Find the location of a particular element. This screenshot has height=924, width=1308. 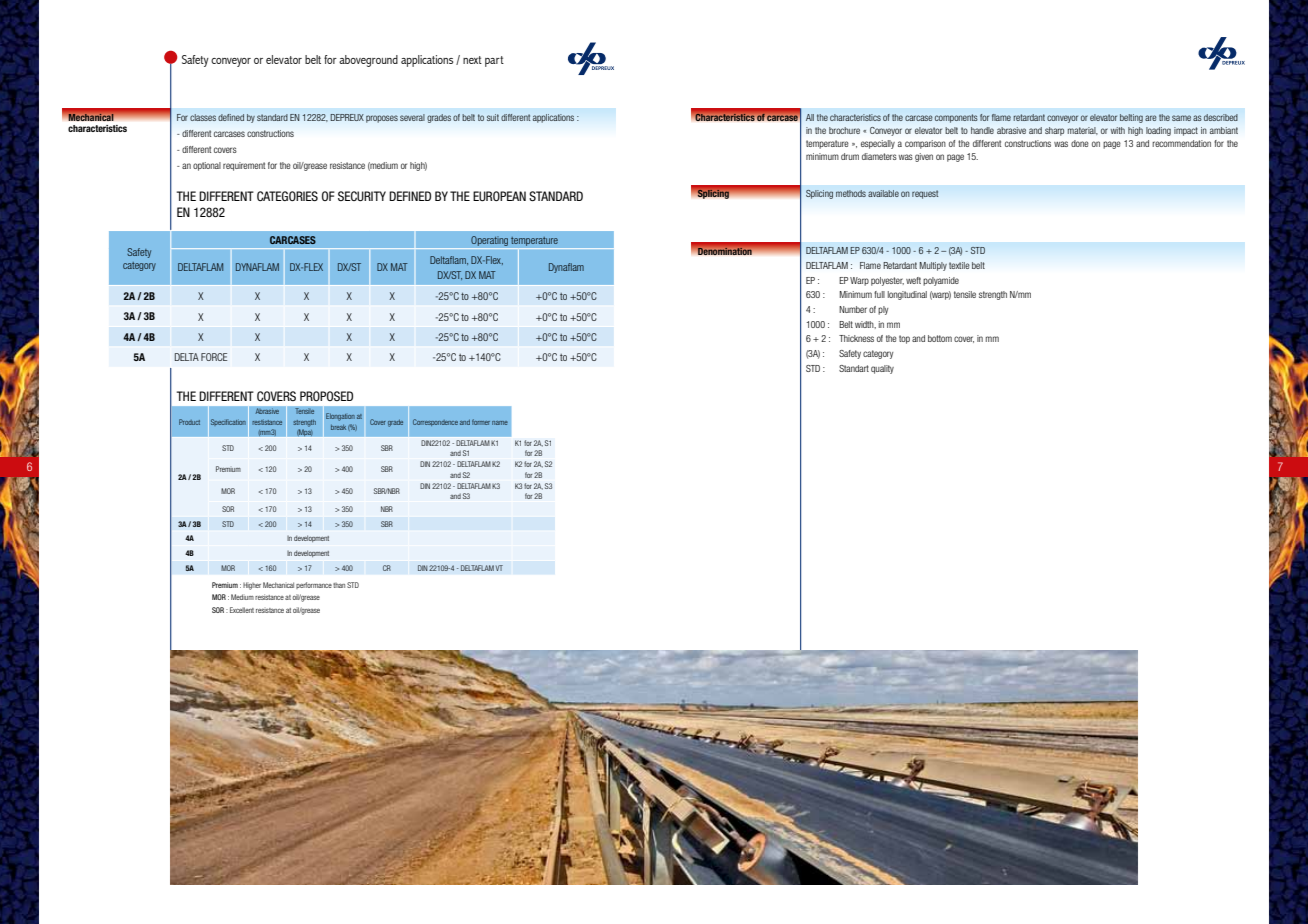

request is located at coordinates (925, 194).
